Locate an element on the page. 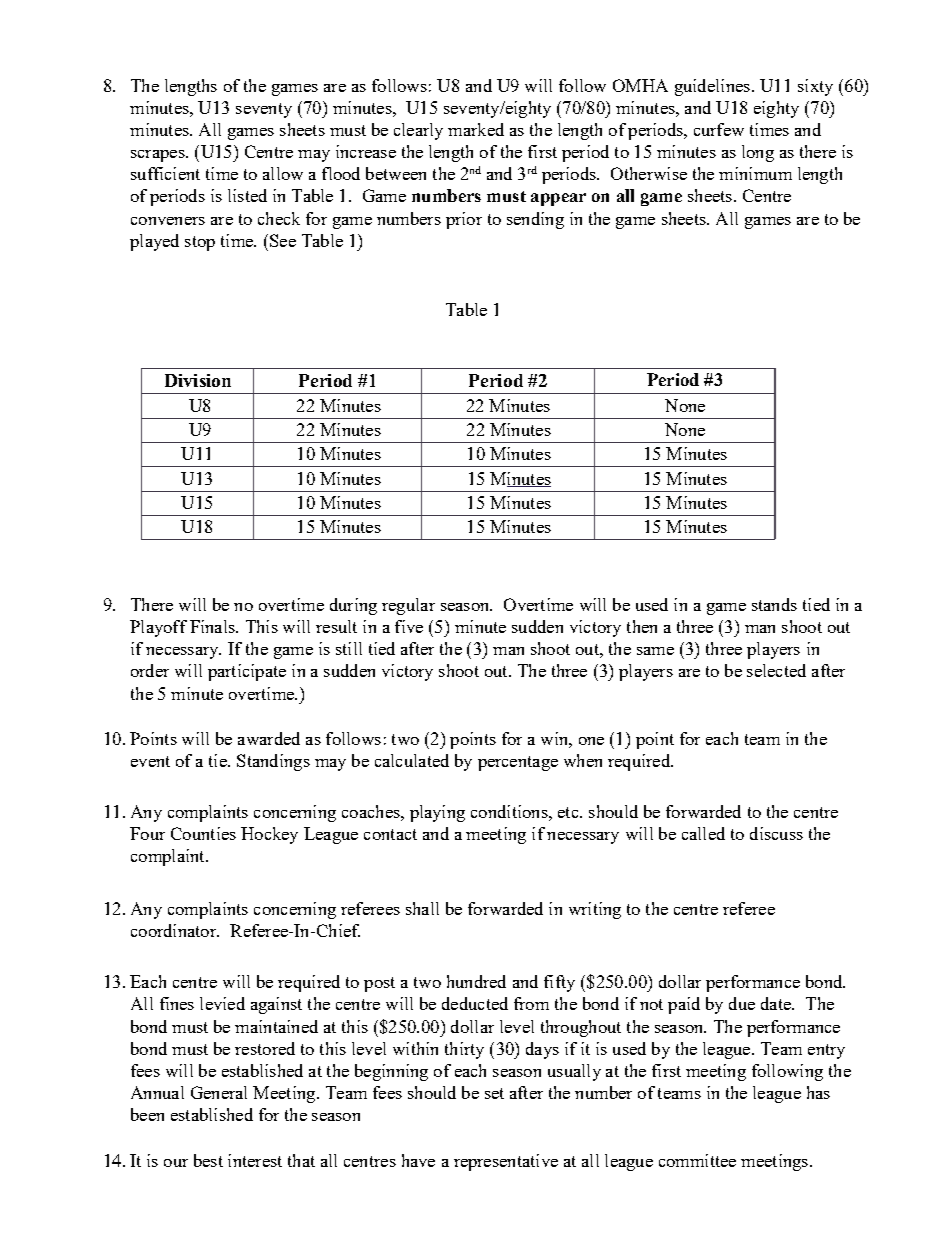 This image has height=1233, width=952. representative is located at coordinates (506, 1162).
